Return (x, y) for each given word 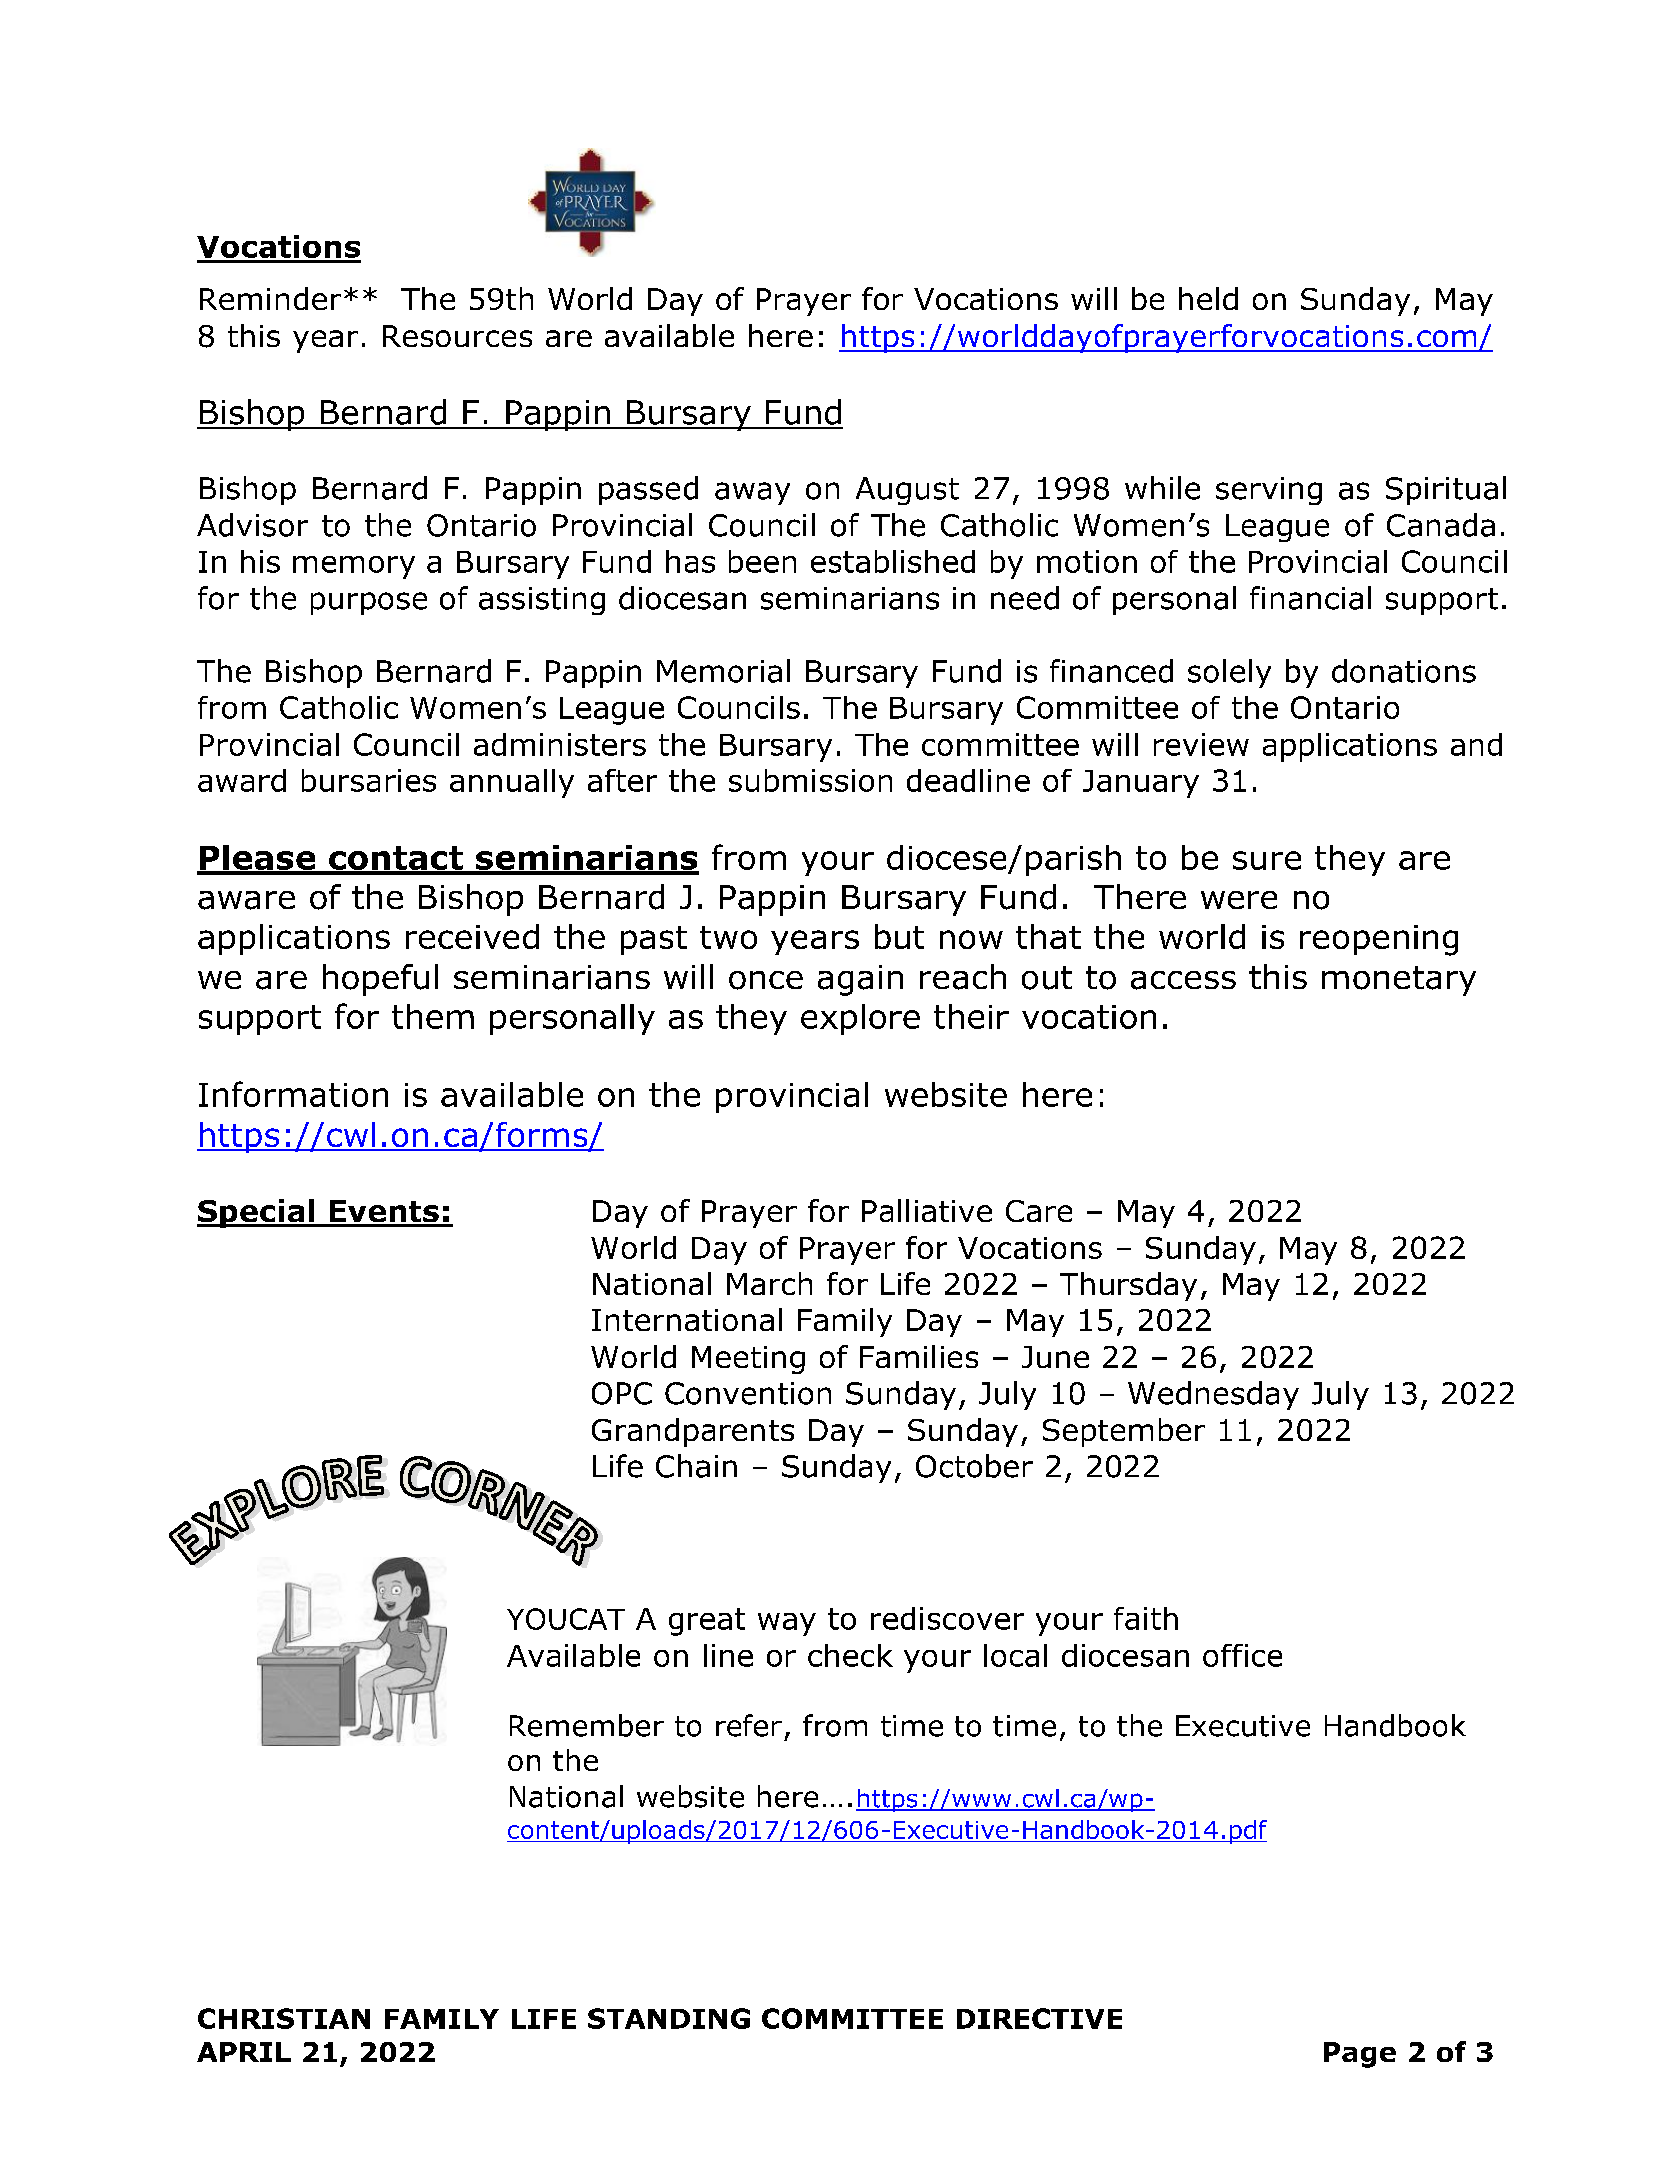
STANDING (669, 2018)
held (1208, 298)
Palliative (927, 1210)
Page (1360, 2055)
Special (257, 1213)
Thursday (1128, 1286)
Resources (457, 336)
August (907, 491)
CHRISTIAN (284, 2018)
